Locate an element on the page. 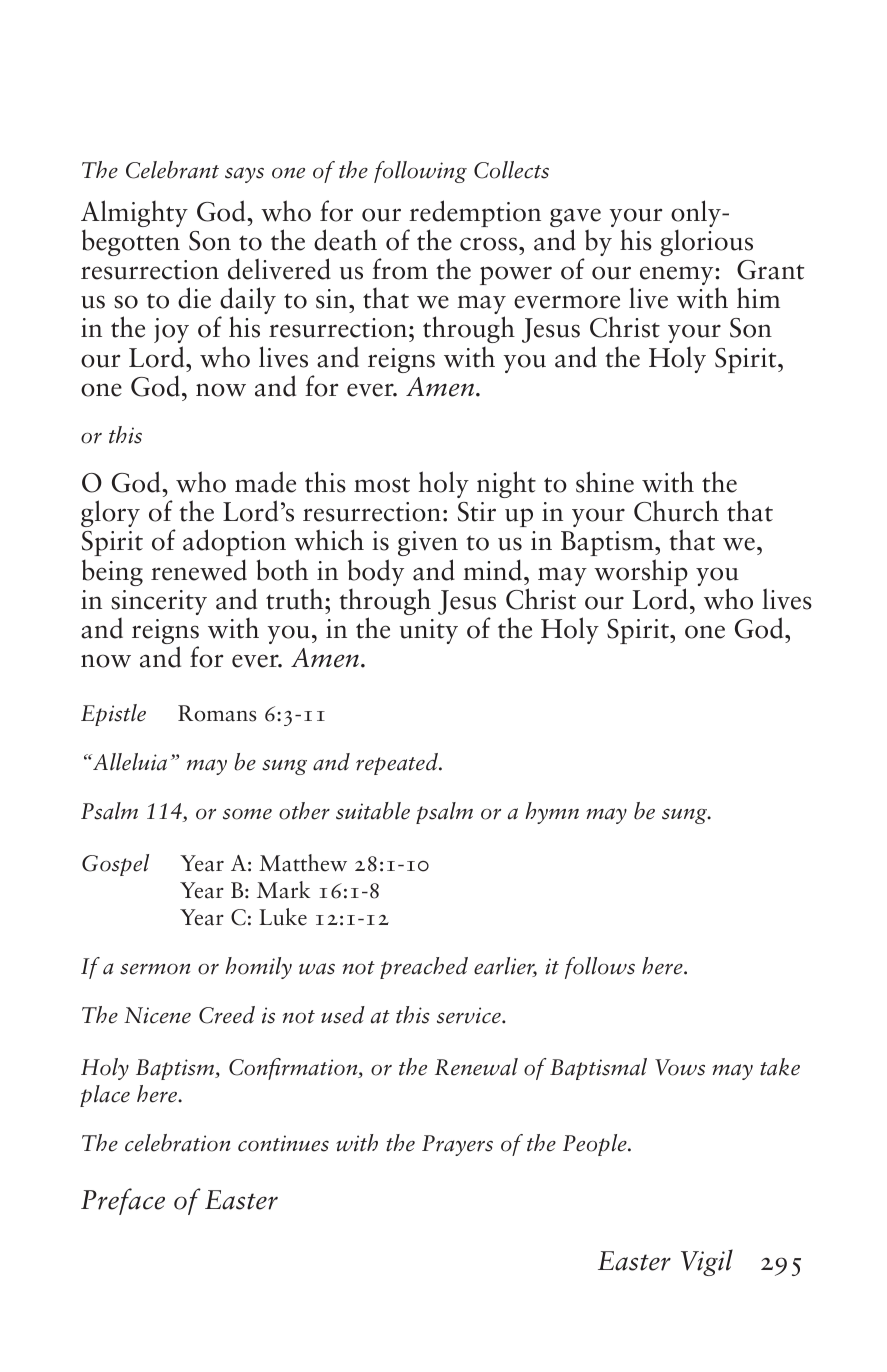 The image size is (887, 1372). worship is located at coordinates (641, 574).
